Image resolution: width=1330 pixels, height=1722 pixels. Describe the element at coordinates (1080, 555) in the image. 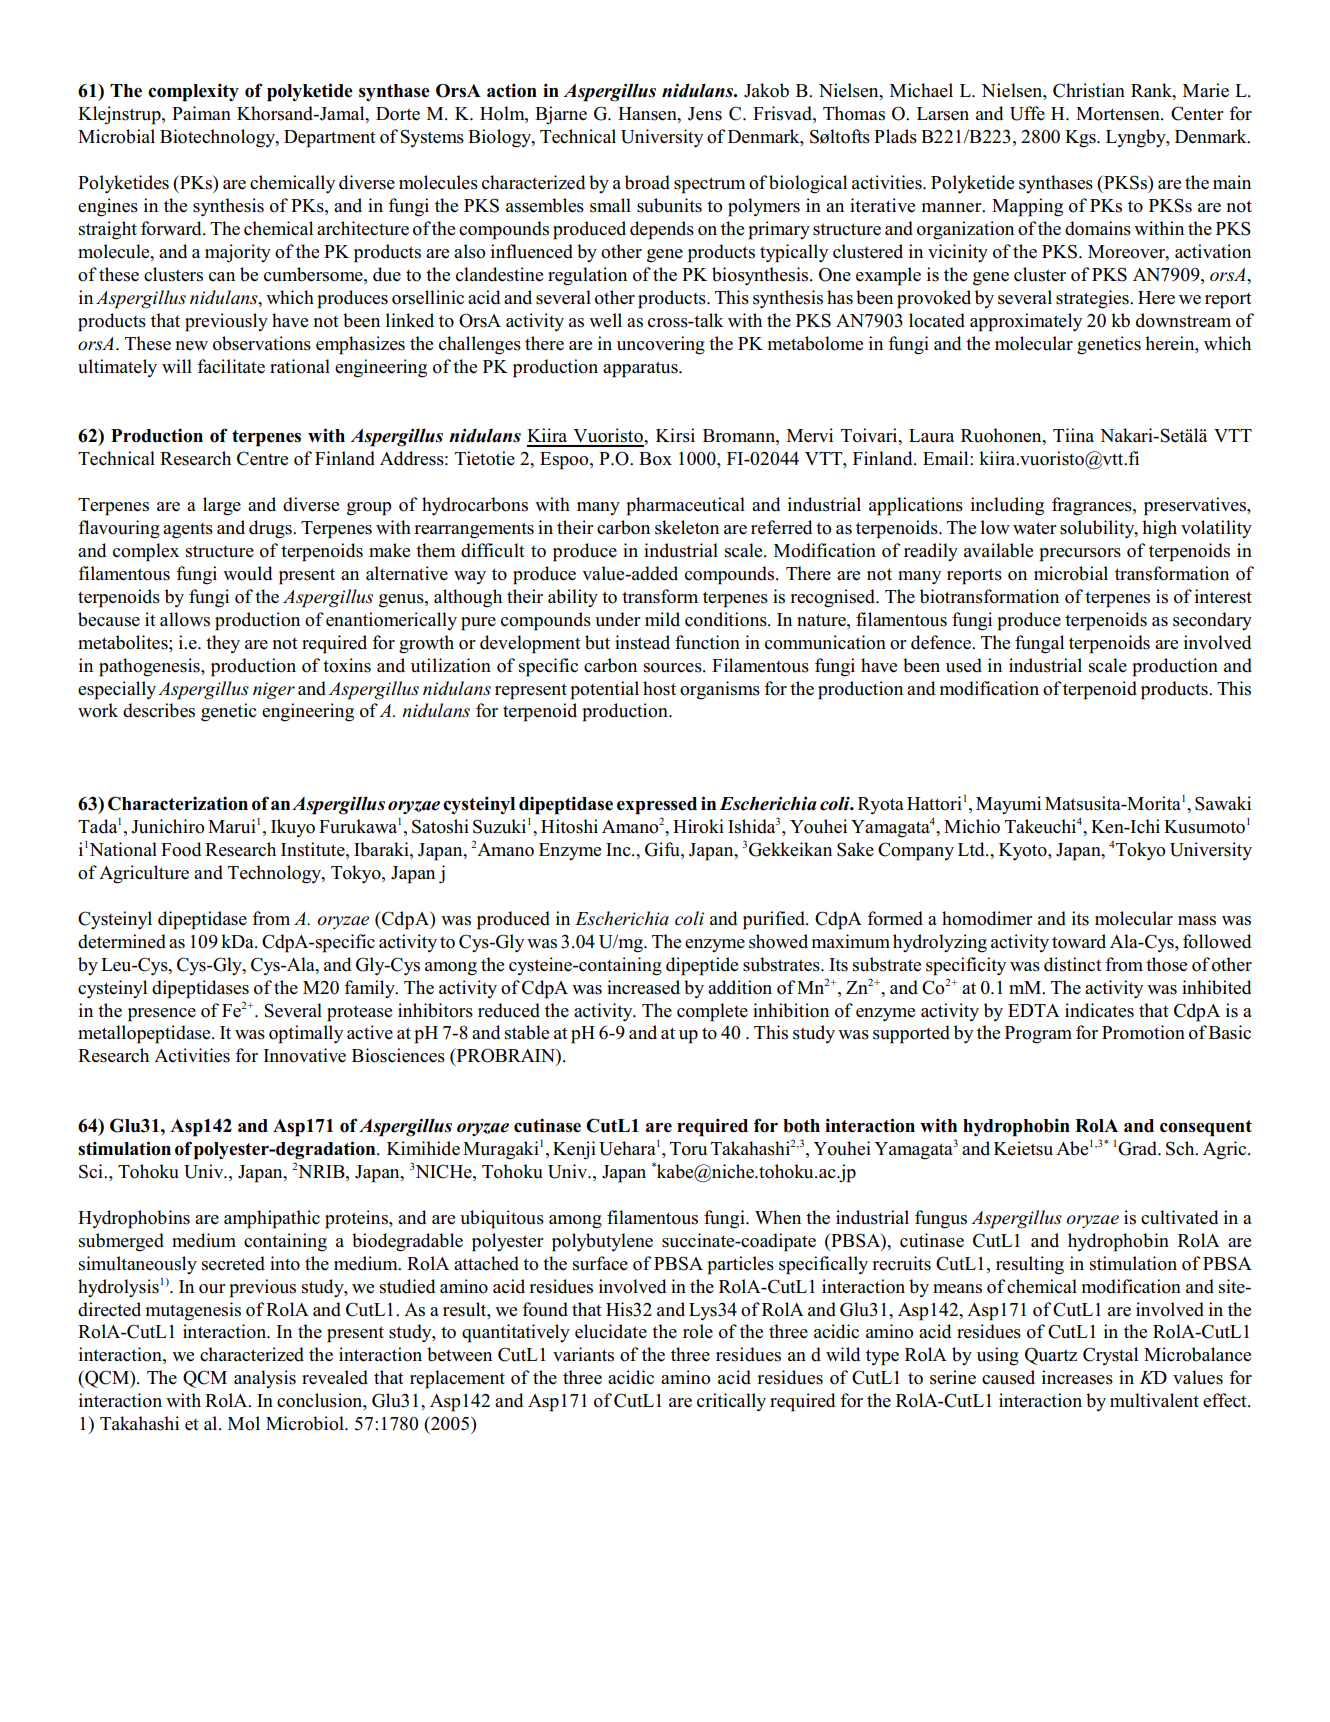

I see `precursors` at that location.
